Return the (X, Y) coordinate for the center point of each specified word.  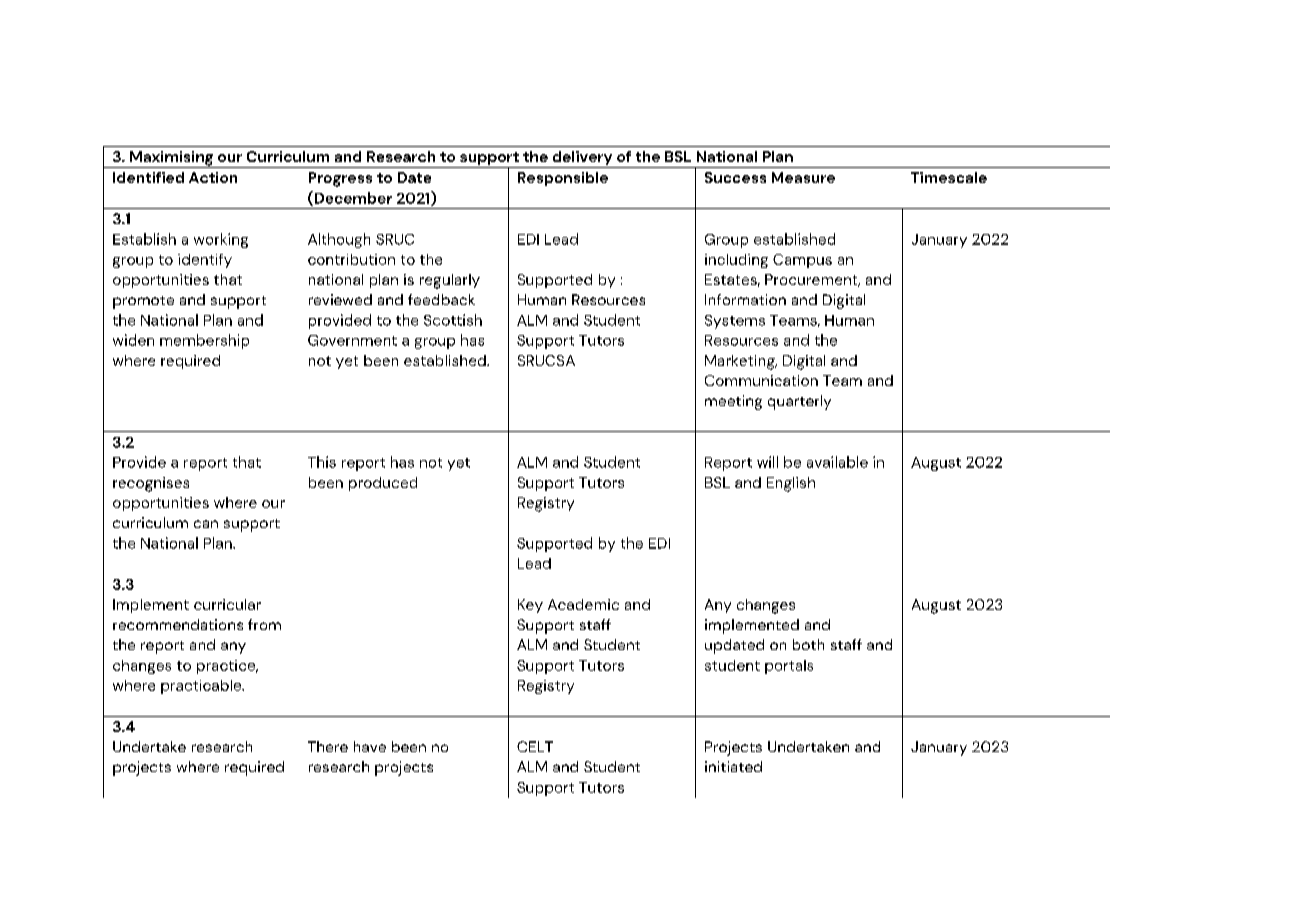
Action (213, 177)
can (206, 524)
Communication (761, 380)
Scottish (453, 320)
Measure (803, 177)
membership (204, 341)
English (791, 484)
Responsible (563, 179)
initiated (733, 766)
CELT (535, 746)
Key (530, 606)
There (328, 746)
